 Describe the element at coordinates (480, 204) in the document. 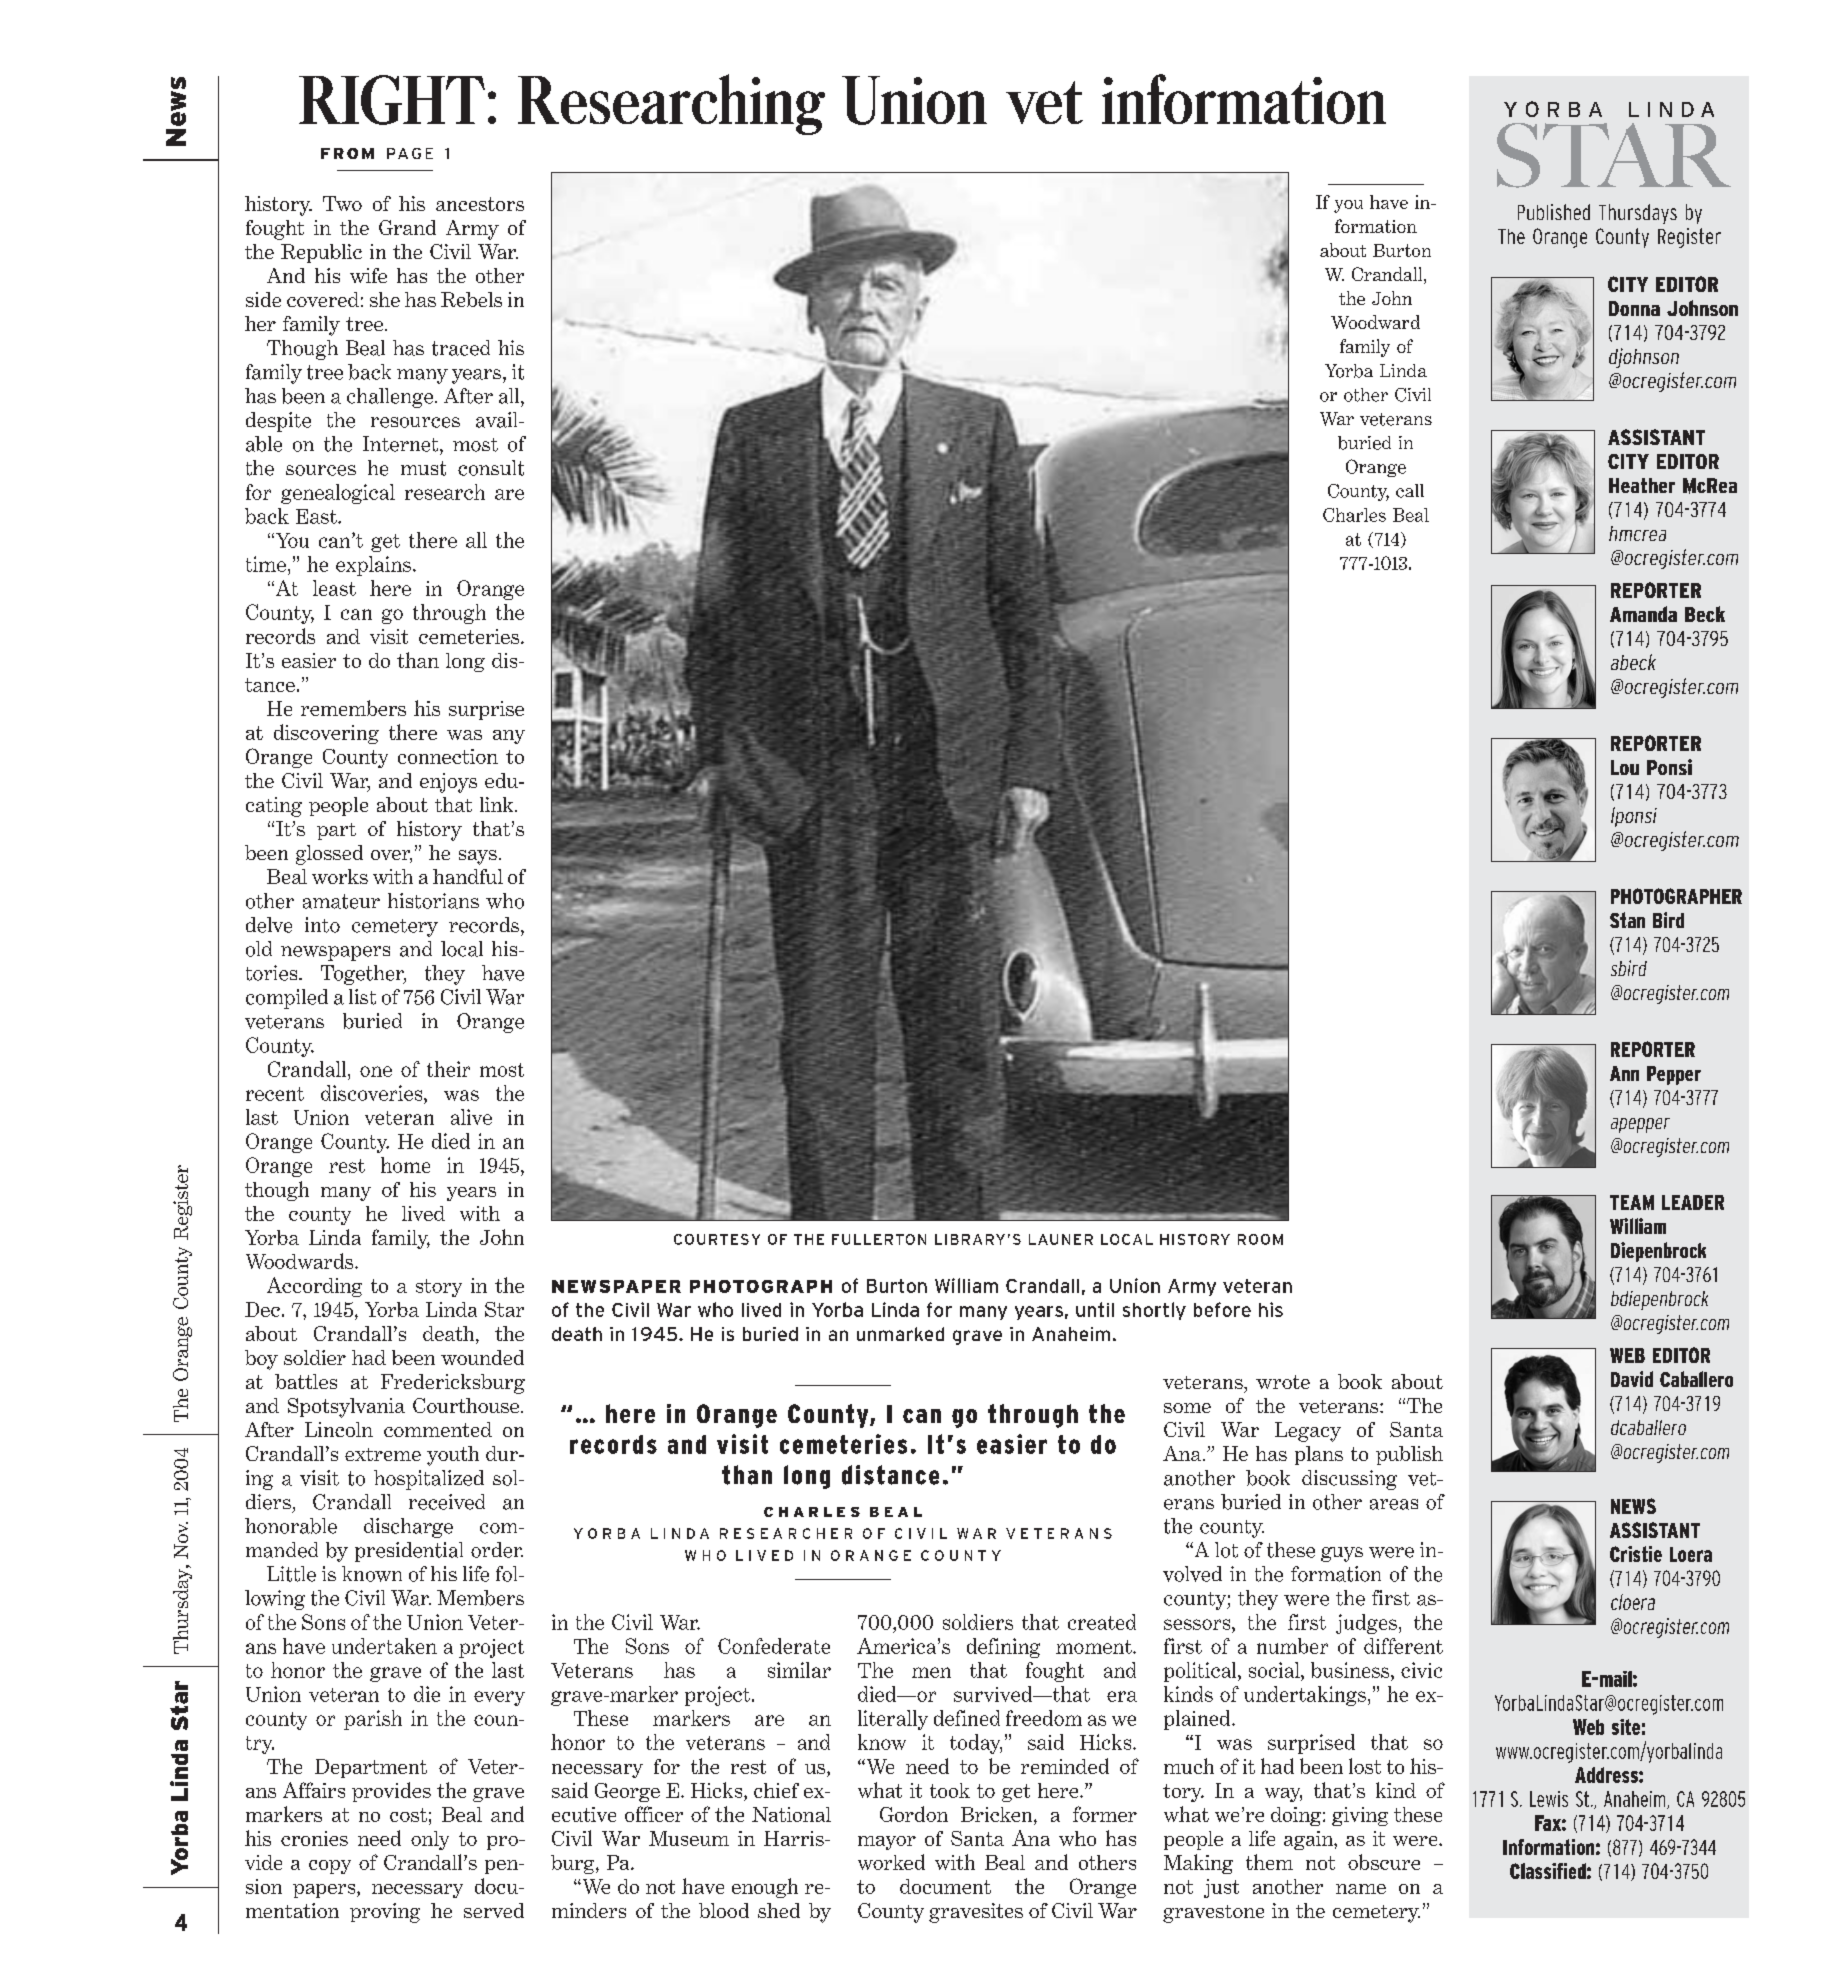

I see `ancestors` at that location.
